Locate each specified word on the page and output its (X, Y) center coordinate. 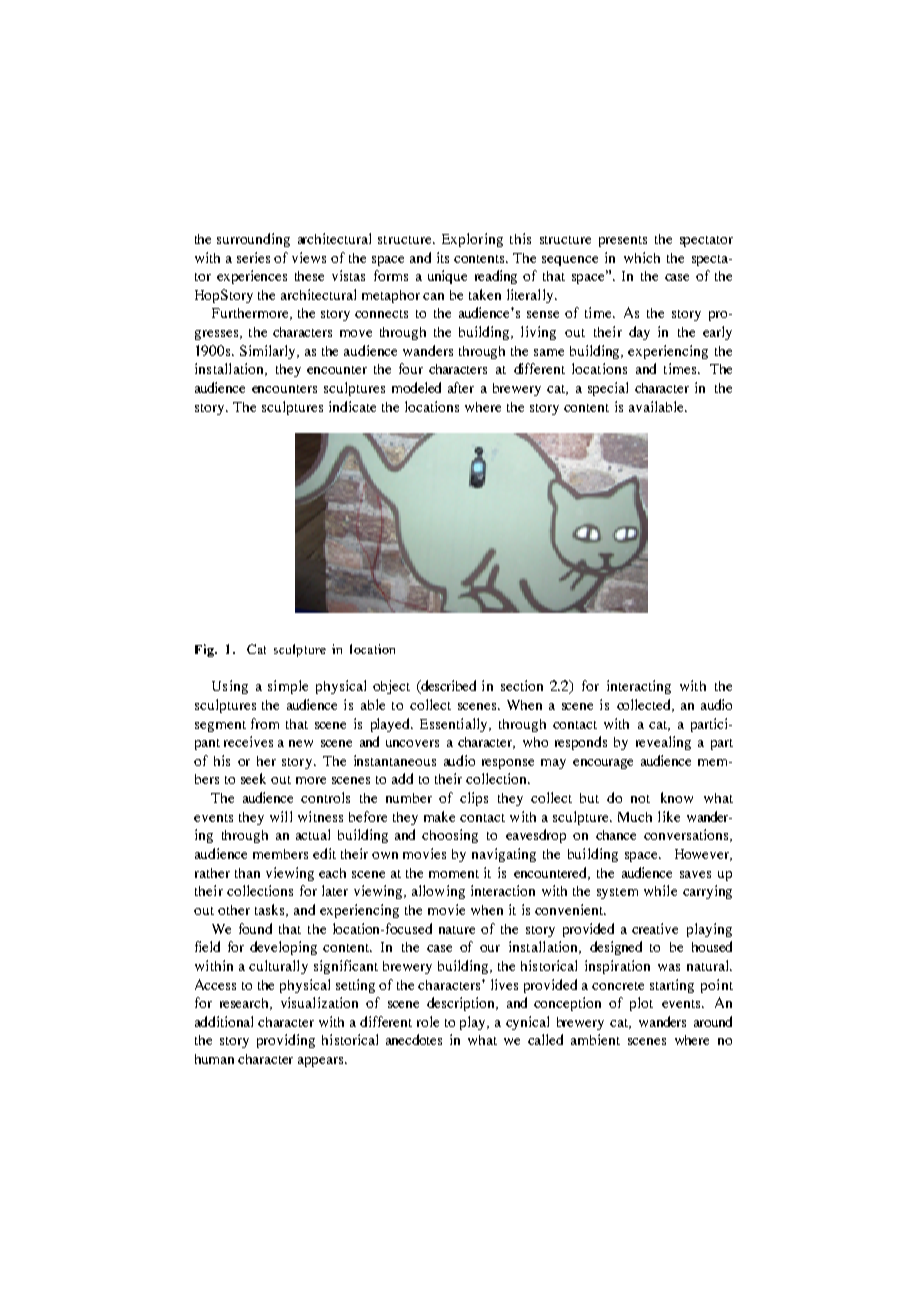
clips (474, 799)
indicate (352, 406)
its (443, 257)
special (608, 389)
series (253, 257)
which (642, 257)
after (461, 387)
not (640, 799)
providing (286, 1041)
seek (253, 778)
